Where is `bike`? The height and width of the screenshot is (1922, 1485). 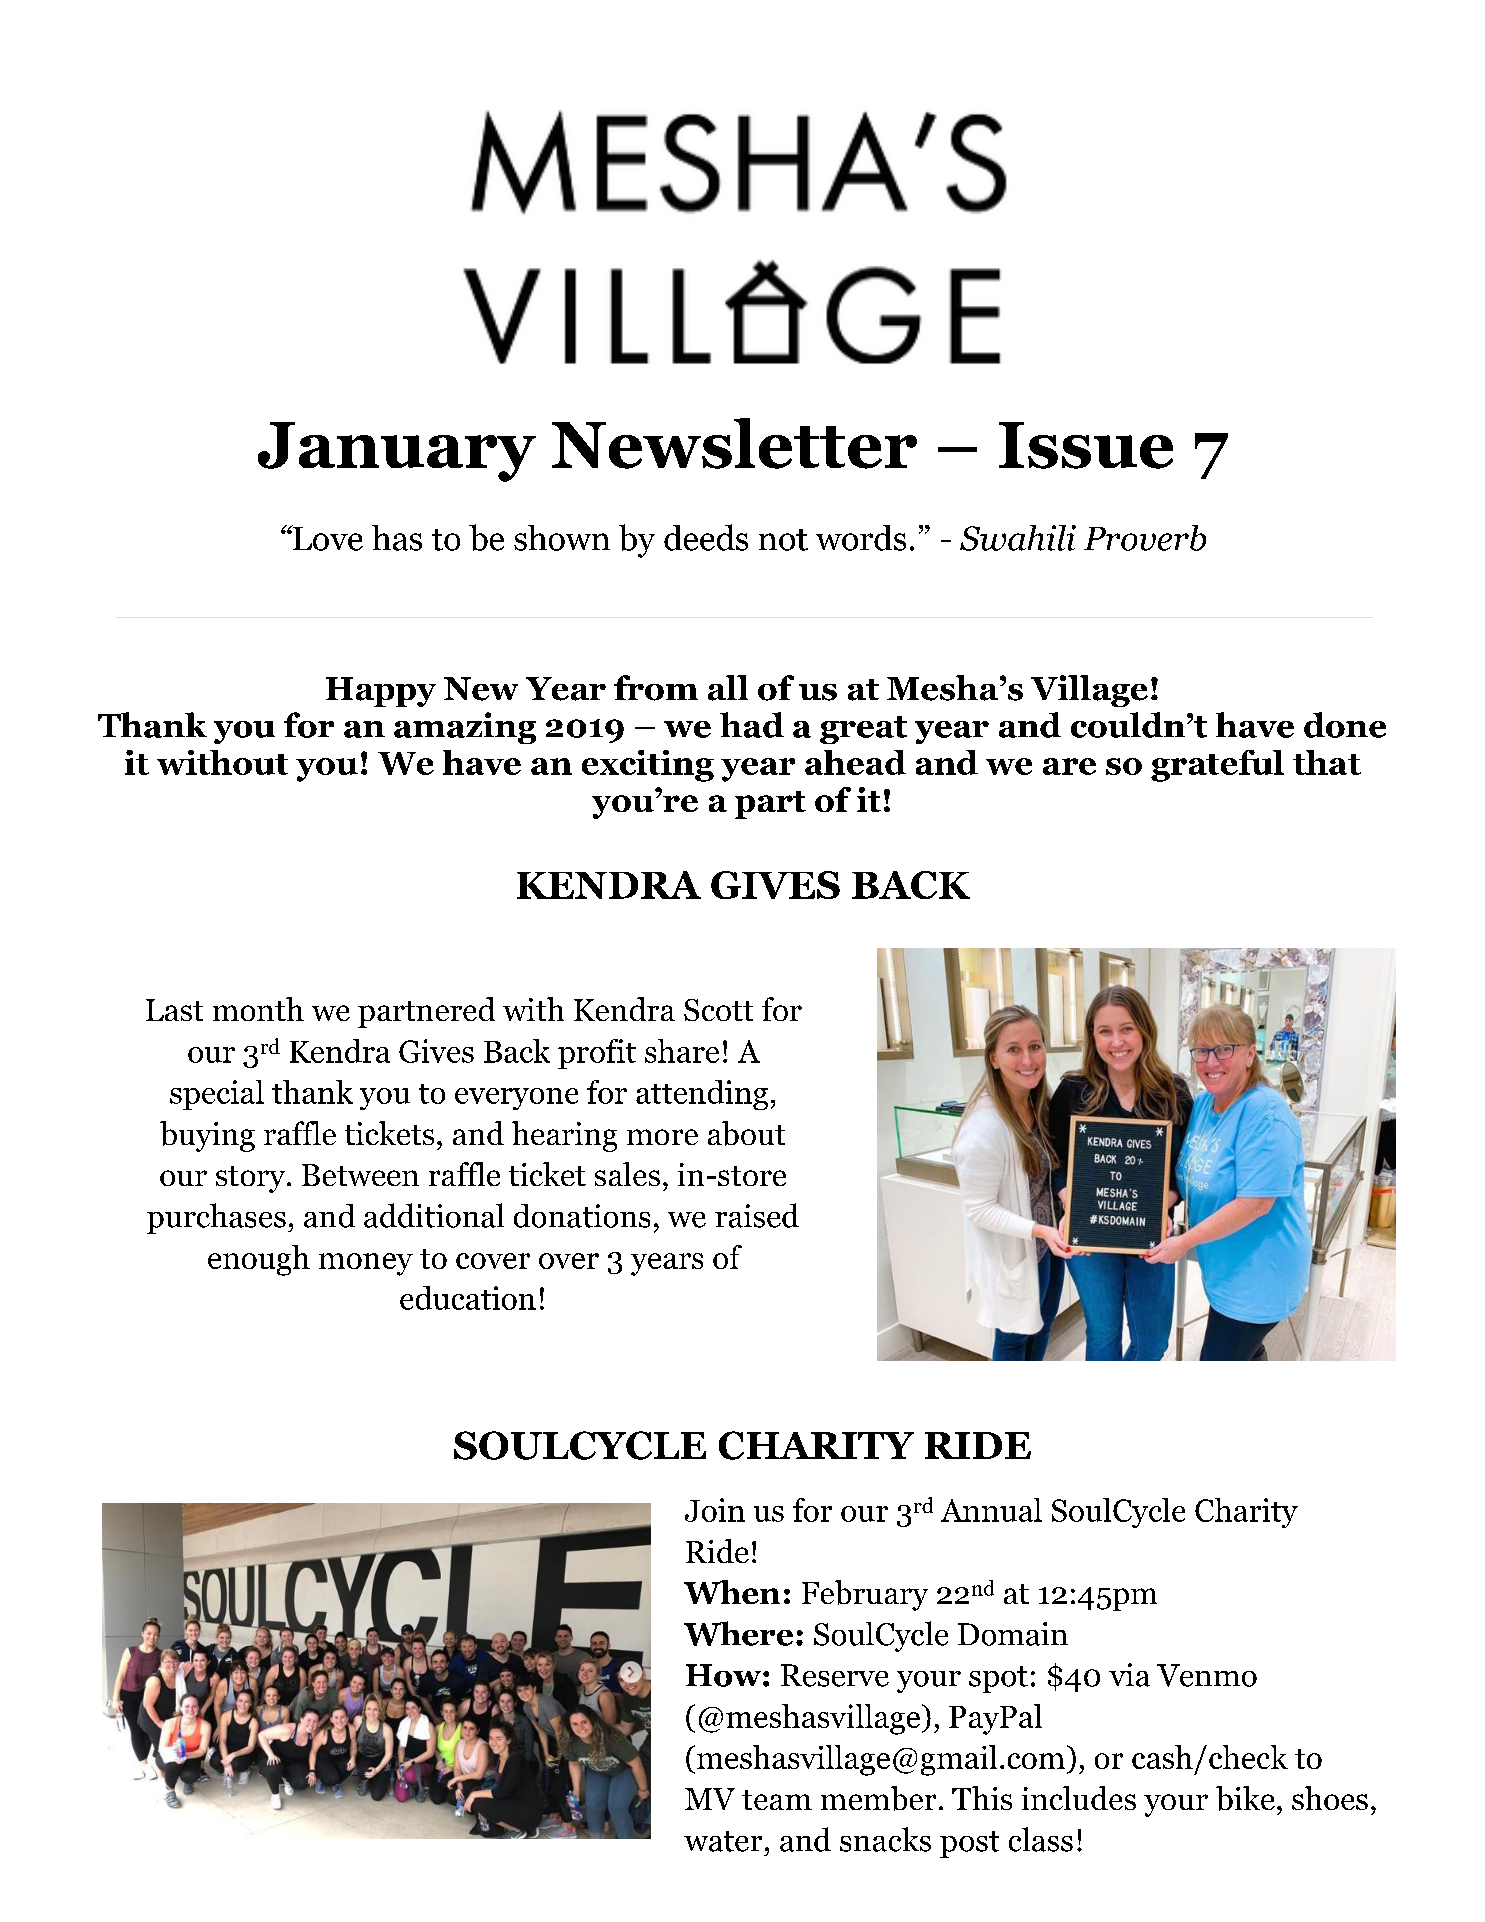 bike is located at coordinates (1245, 1798).
